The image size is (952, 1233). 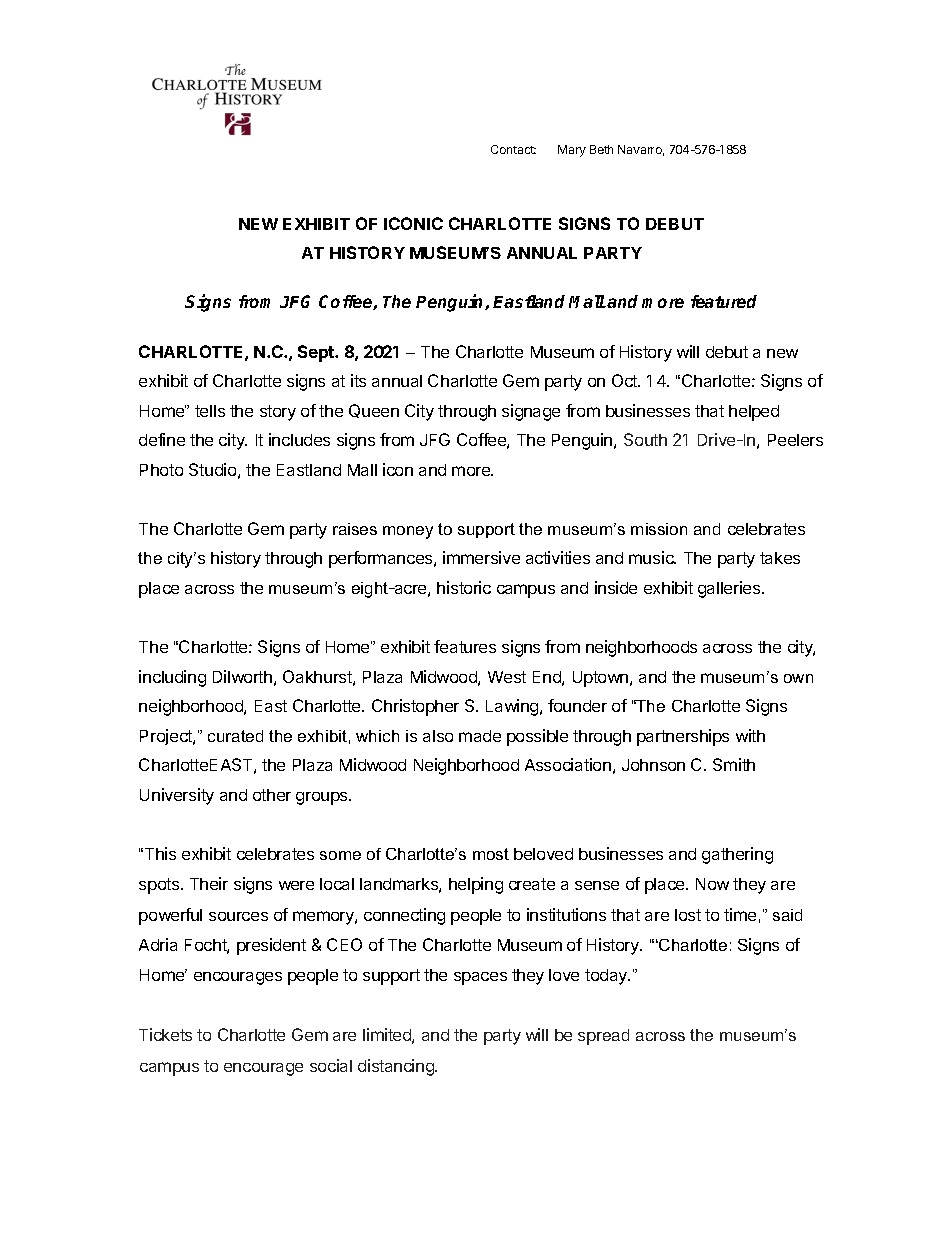 What do you see at coordinates (317, 353) in the screenshot?
I see `Sept` at bounding box center [317, 353].
